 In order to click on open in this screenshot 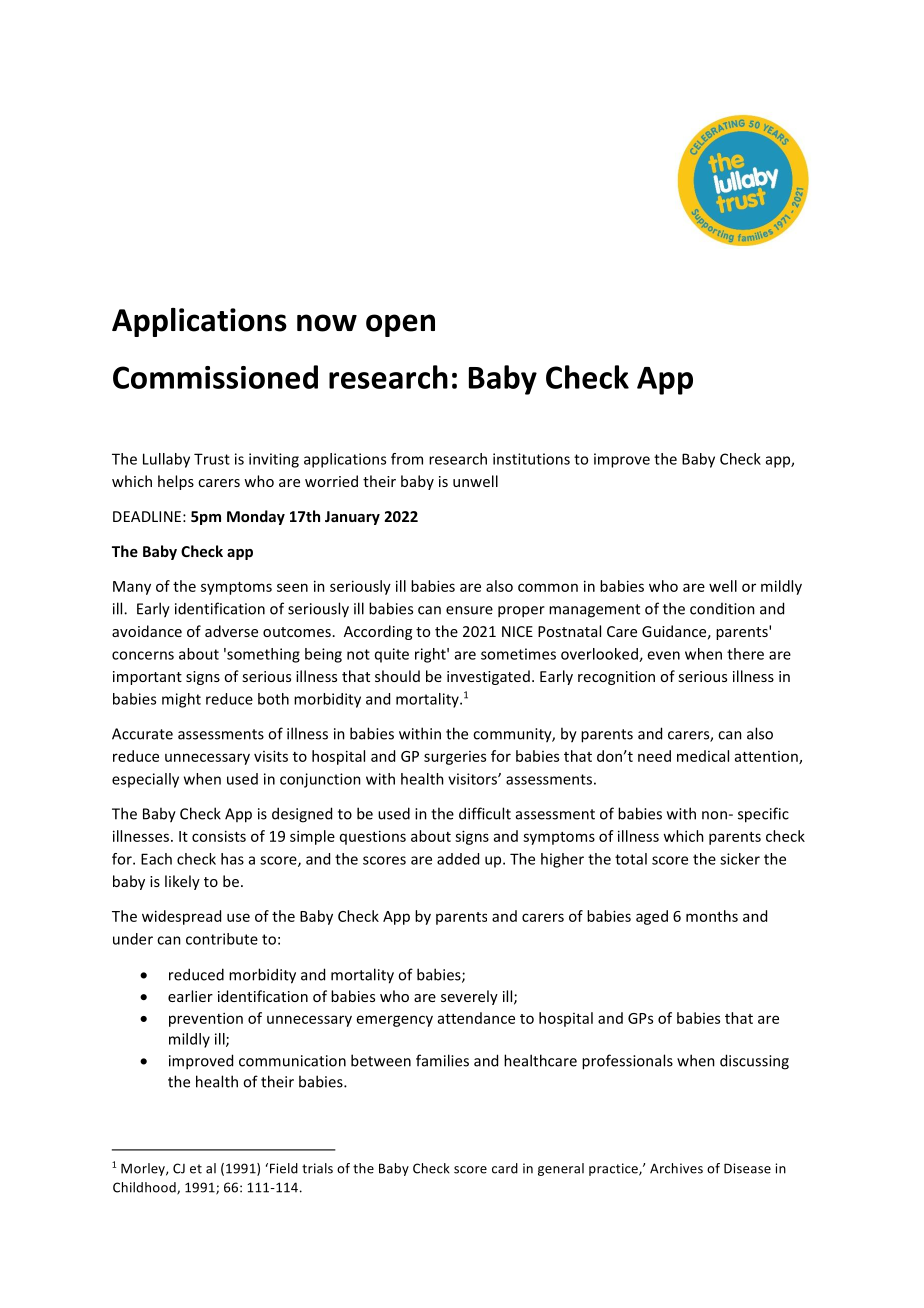, I will do `click(400, 325)`.
